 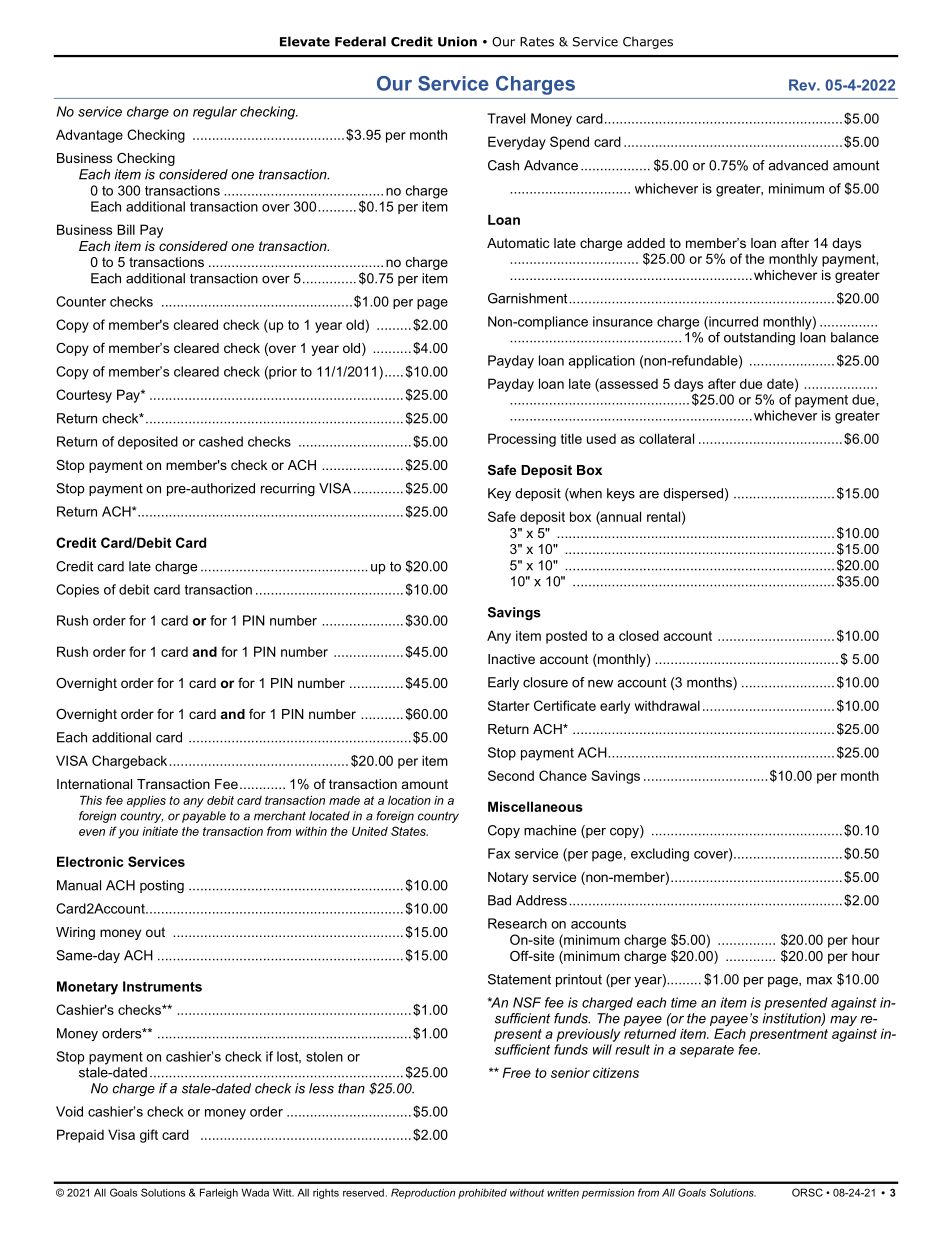 What do you see at coordinates (81, 301) in the page?
I see `Counter` at bounding box center [81, 301].
